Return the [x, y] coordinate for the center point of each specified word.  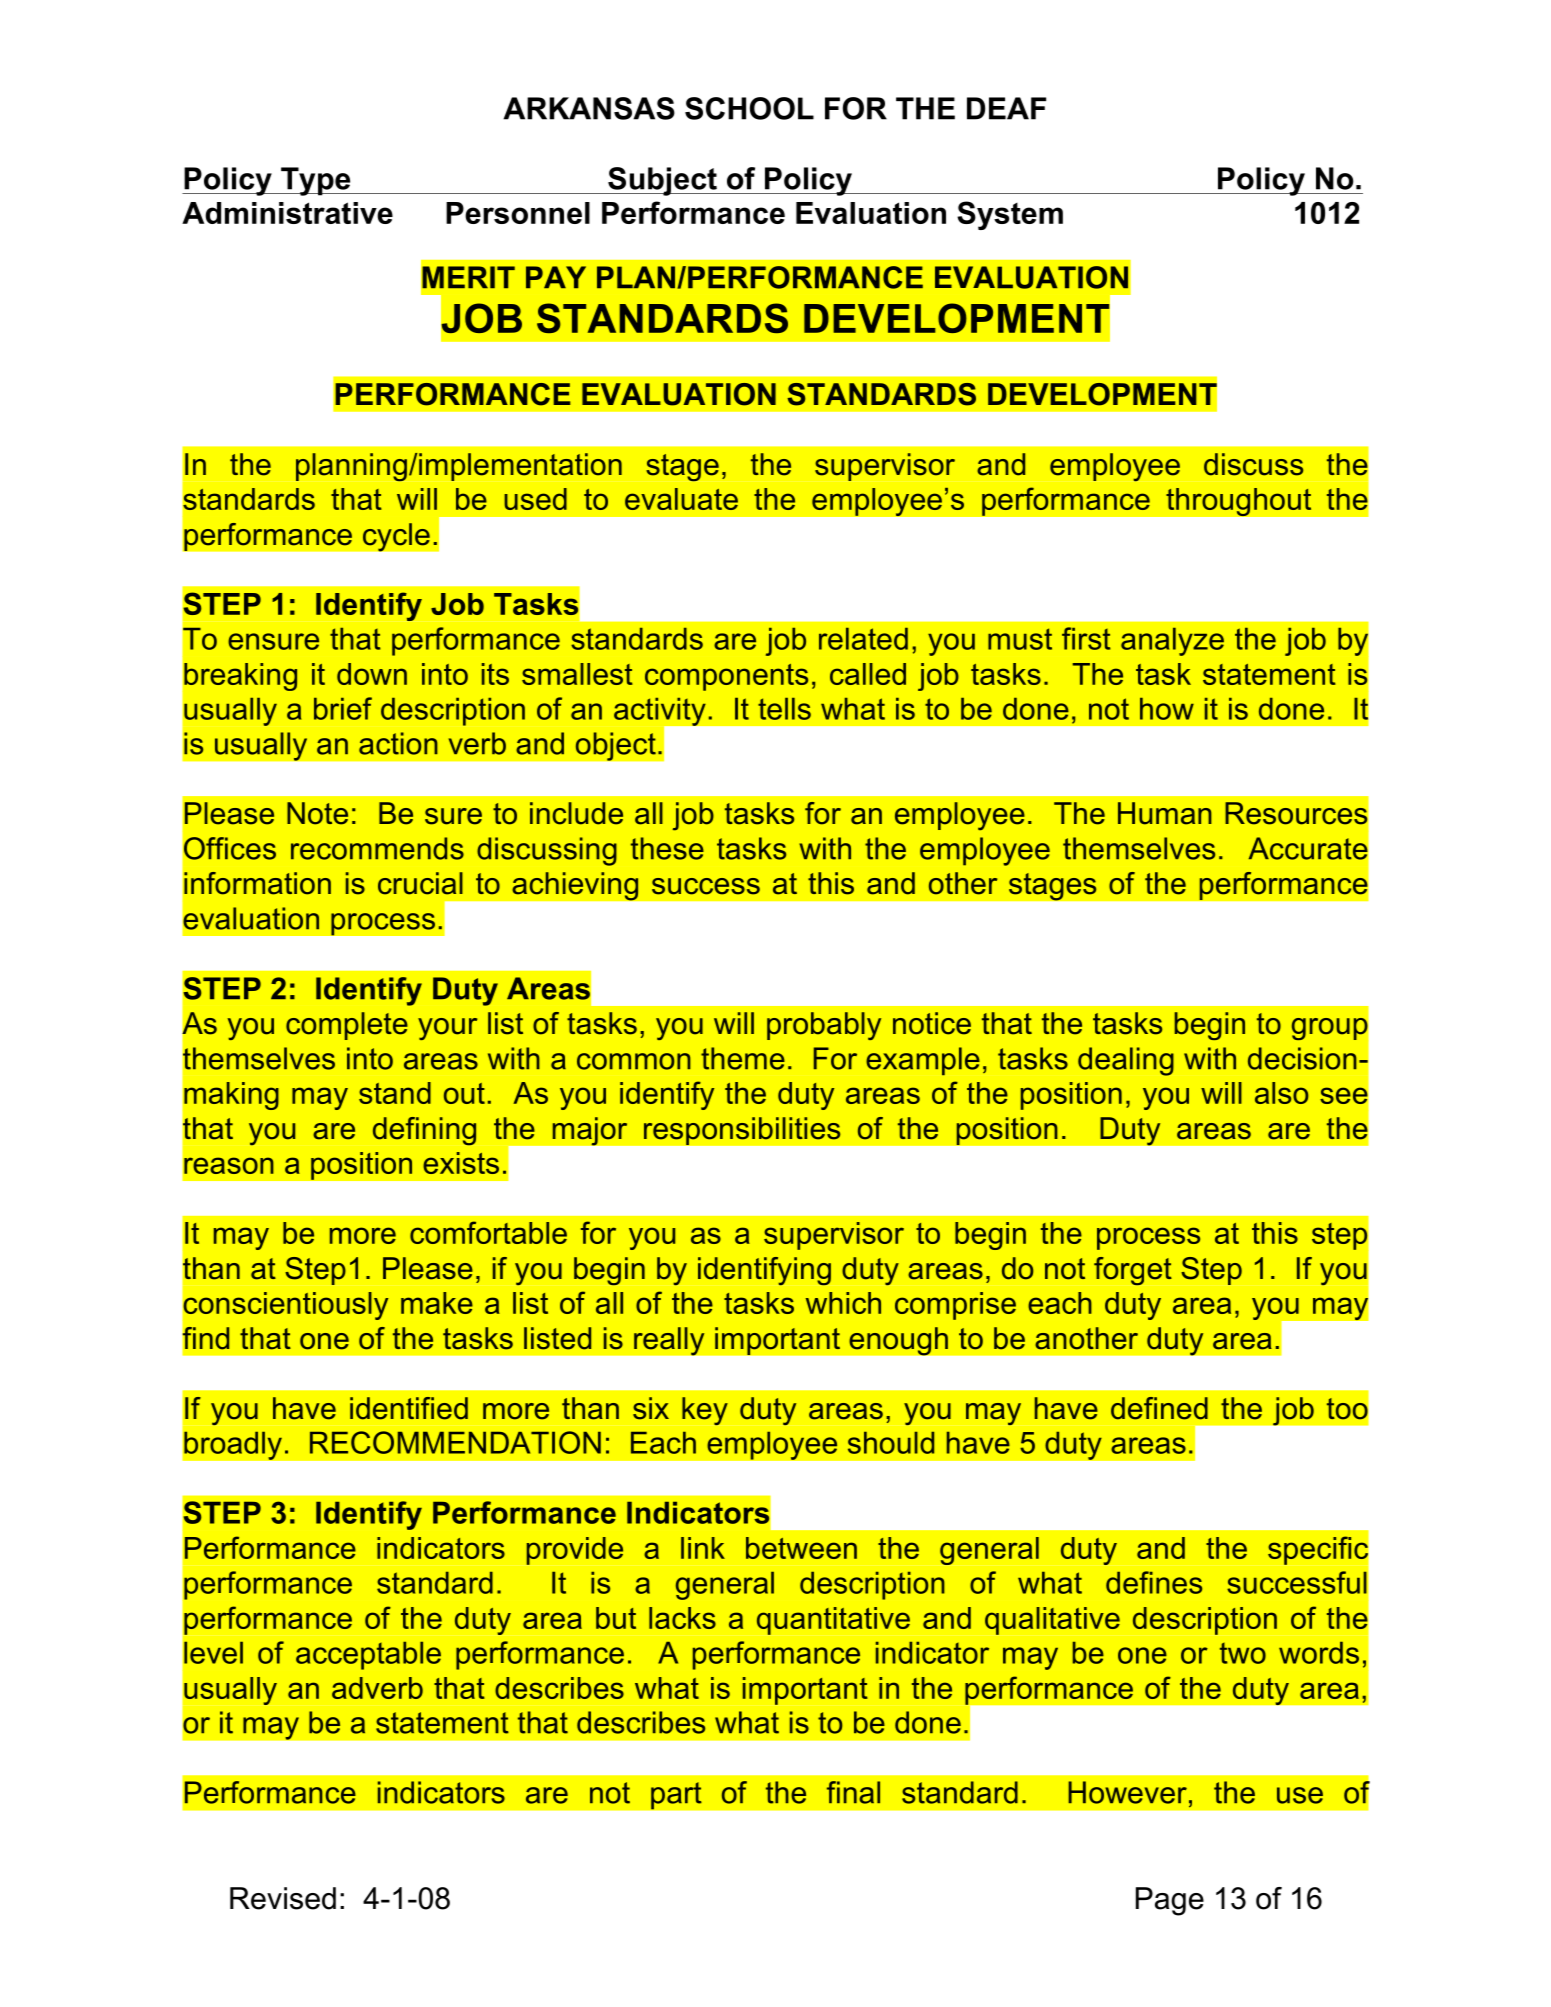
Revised [283, 1898]
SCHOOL [749, 108]
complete [347, 1026]
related [863, 639]
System [1010, 215]
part [676, 1796]
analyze [1172, 642]
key [705, 1411]
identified [409, 1408]
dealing [1126, 1061]
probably [824, 1026]
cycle [396, 537]
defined [1159, 1408]
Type [316, 181]
